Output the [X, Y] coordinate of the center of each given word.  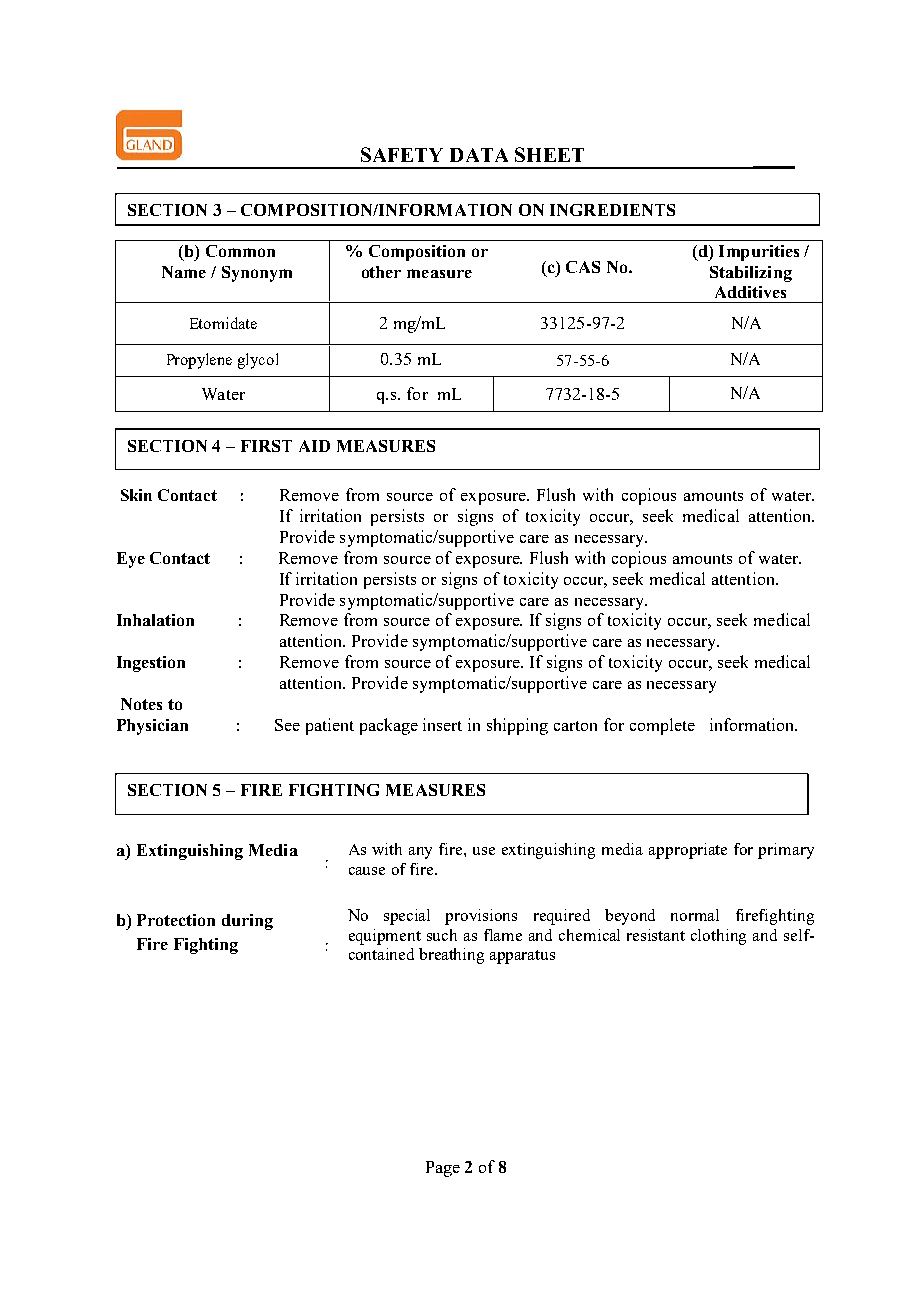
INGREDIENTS [612, 210]
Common [240, 251]
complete [662, 726]
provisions [481, 917]
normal [695, 915]
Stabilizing [751, 274]
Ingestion [151, 664]
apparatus [522, 957]
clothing [718, 937]
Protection [176, 920]
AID [314, 446]
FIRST [266, 446]
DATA [479, 155]
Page [443, 1169]
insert [442, 724]
